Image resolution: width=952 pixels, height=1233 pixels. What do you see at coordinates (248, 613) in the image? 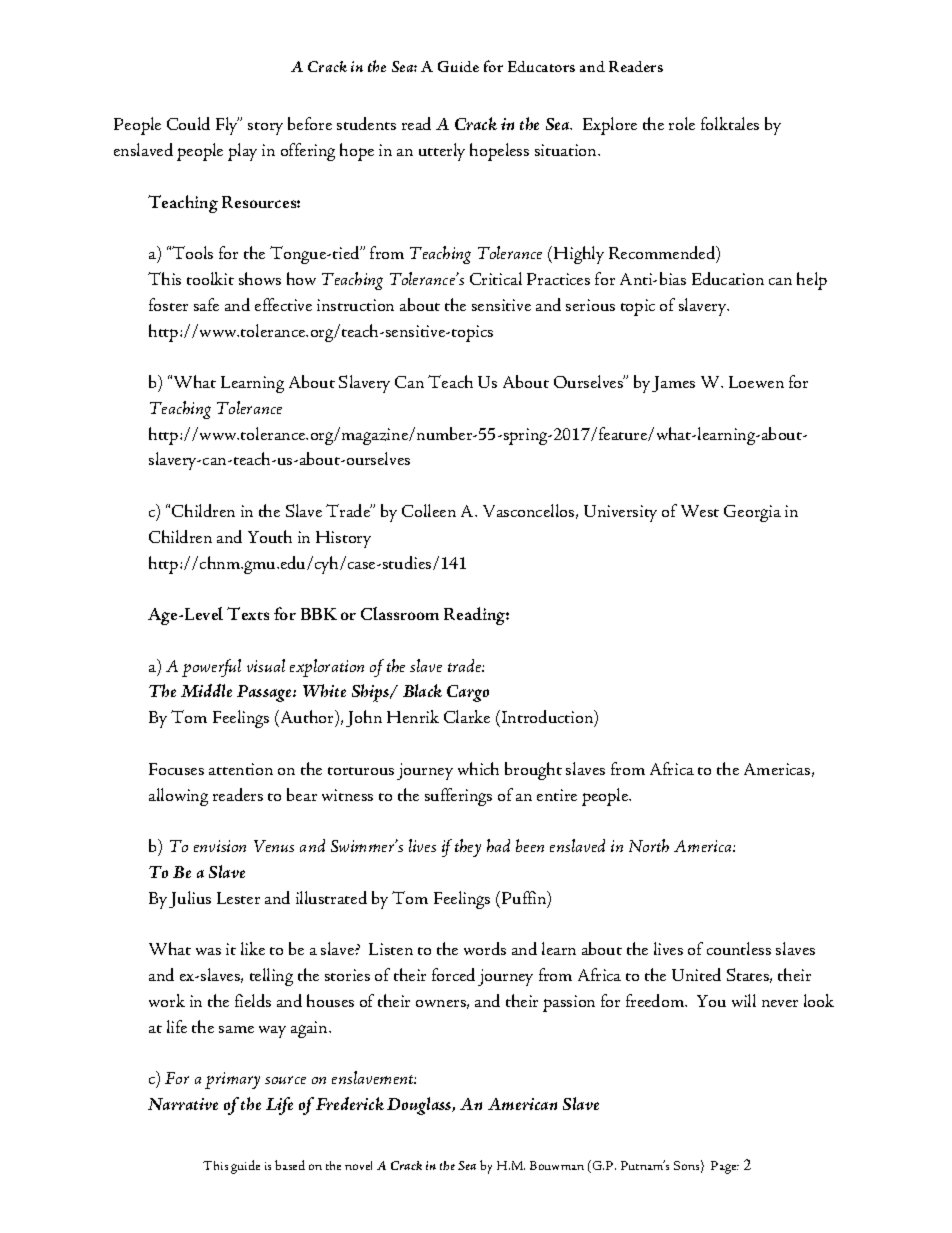
I see `Texts` at bounding box center [248, 613].
